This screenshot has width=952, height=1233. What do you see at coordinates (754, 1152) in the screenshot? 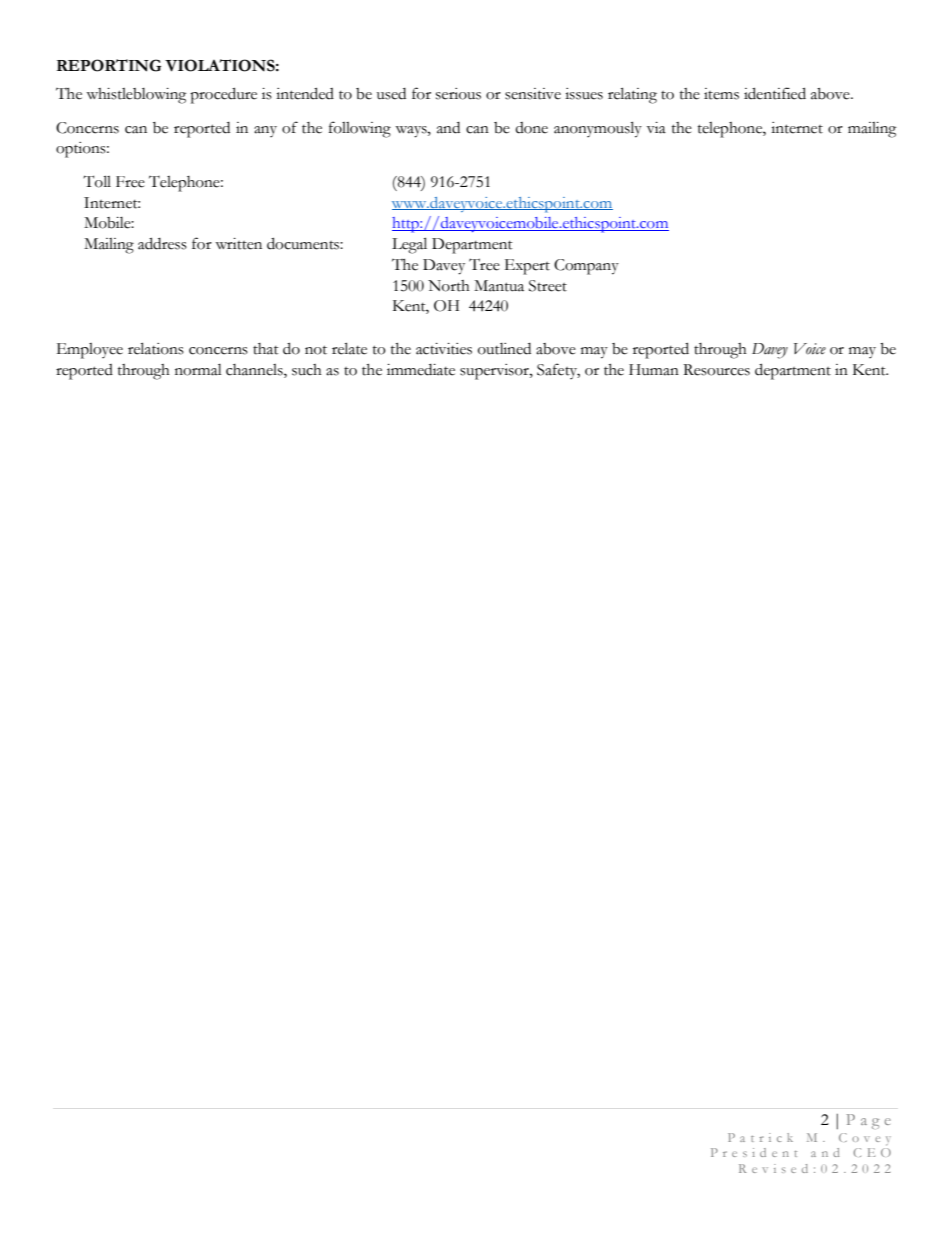
I see `President` at bounding box center [754, 1152].
